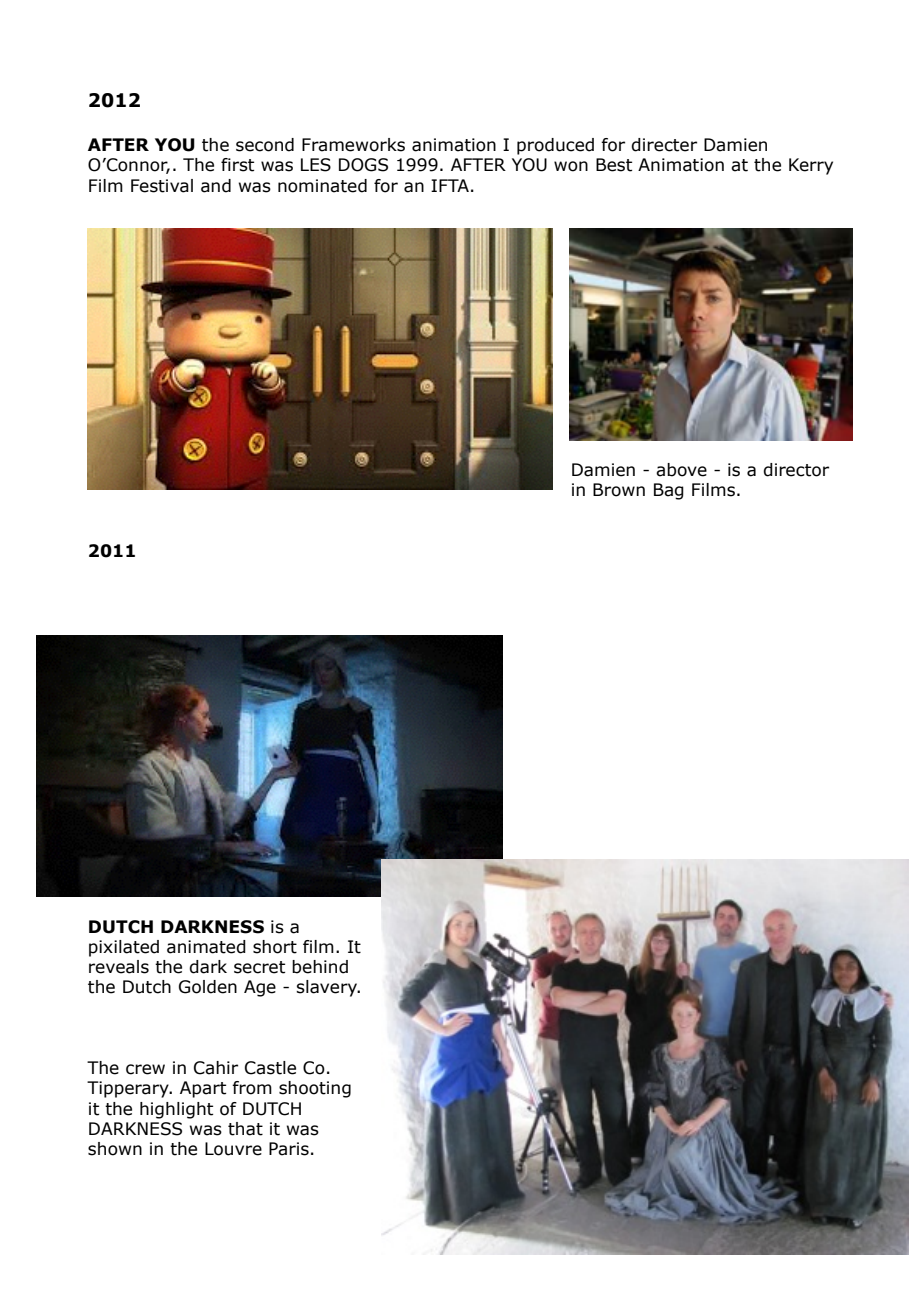 The image size is (924, 1308). What do you see at coordinates (176, 1110) in the page?
I see `highlight` at bounding box center [176, 1110].
